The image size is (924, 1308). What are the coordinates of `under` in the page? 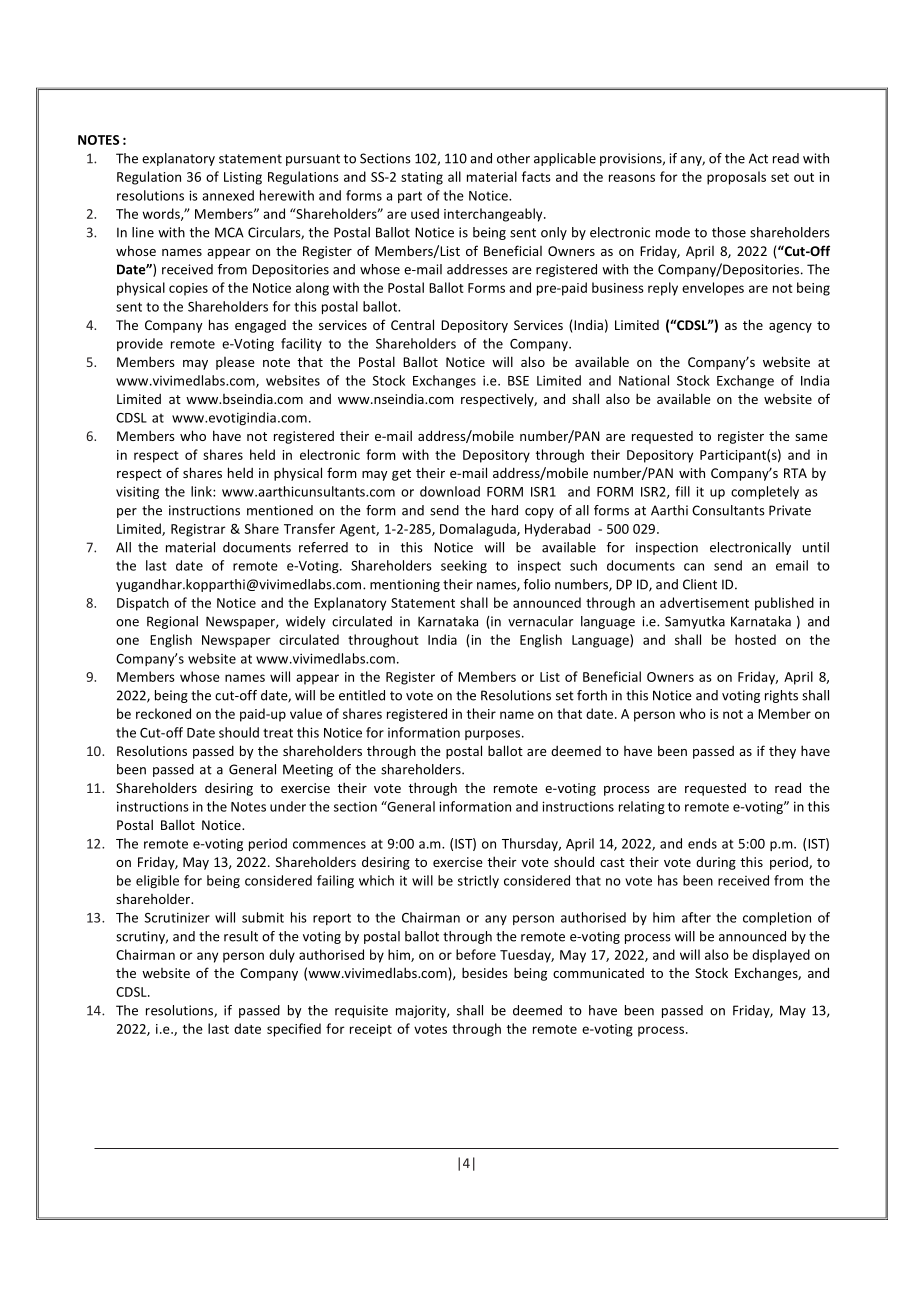 It's located at (288, 806).
